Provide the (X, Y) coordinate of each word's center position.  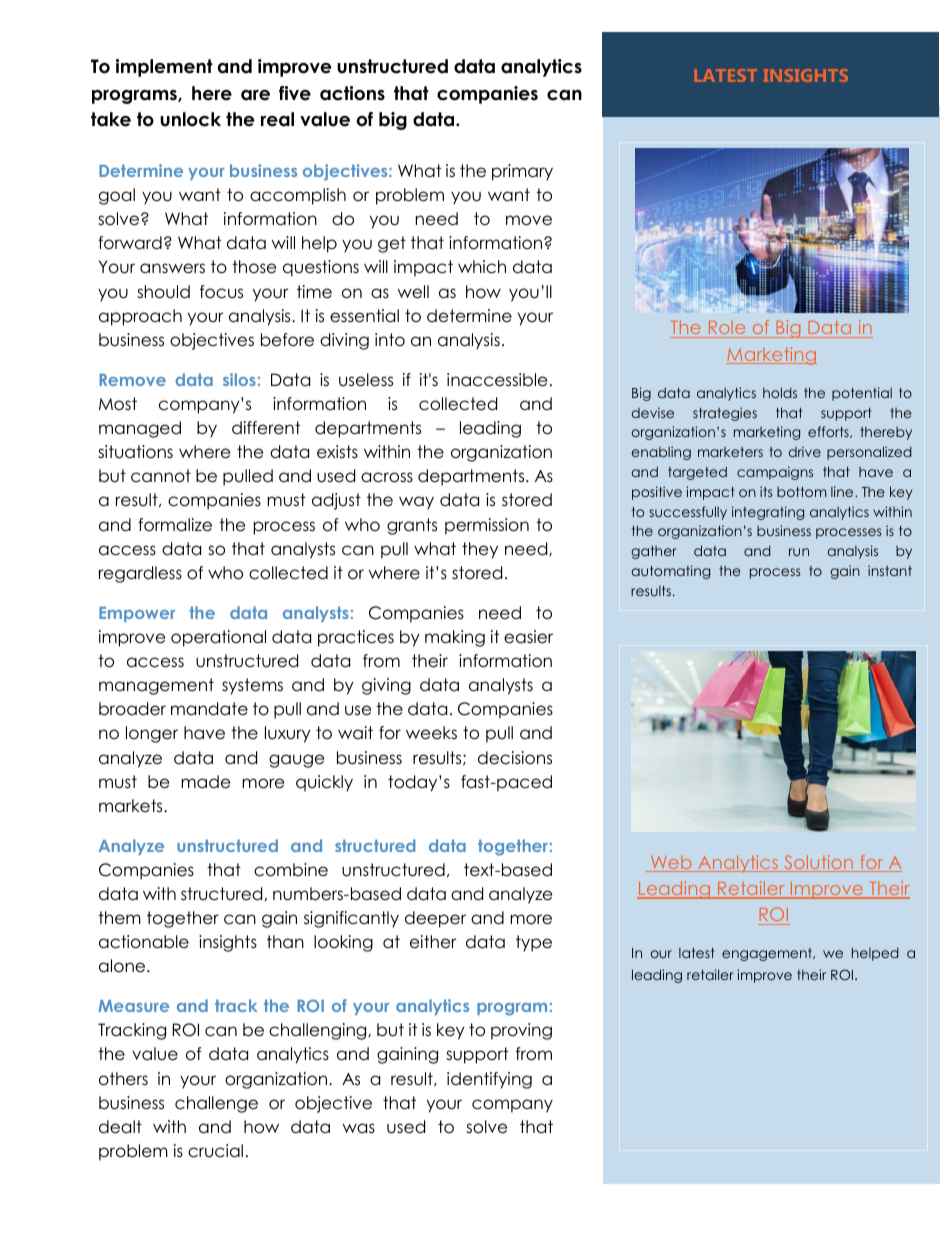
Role (727, 329)
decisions (515, 758)
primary (522, 172)
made (205, 782)
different (266, 428)
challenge (216, 1104)
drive (804, 451)
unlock (190, 119)
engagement (768, 954)
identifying (489, 1080)
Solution (818, 863)
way (416, 503)
